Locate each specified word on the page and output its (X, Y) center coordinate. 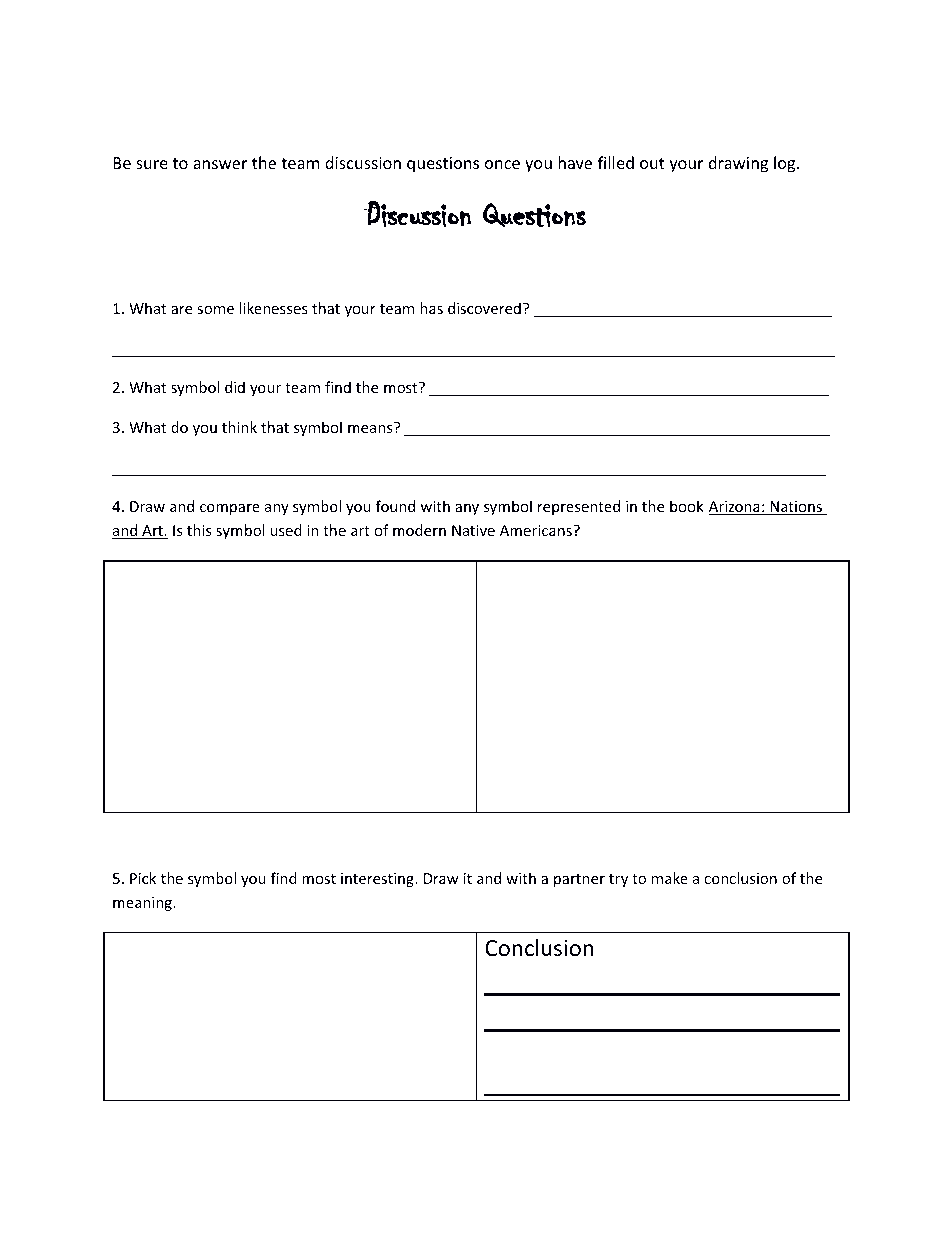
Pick (143, 878)
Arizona (735, 508)
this (199, 530)
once (502, 164)
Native (473, 530)
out (652, 163)
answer (220, 164)
